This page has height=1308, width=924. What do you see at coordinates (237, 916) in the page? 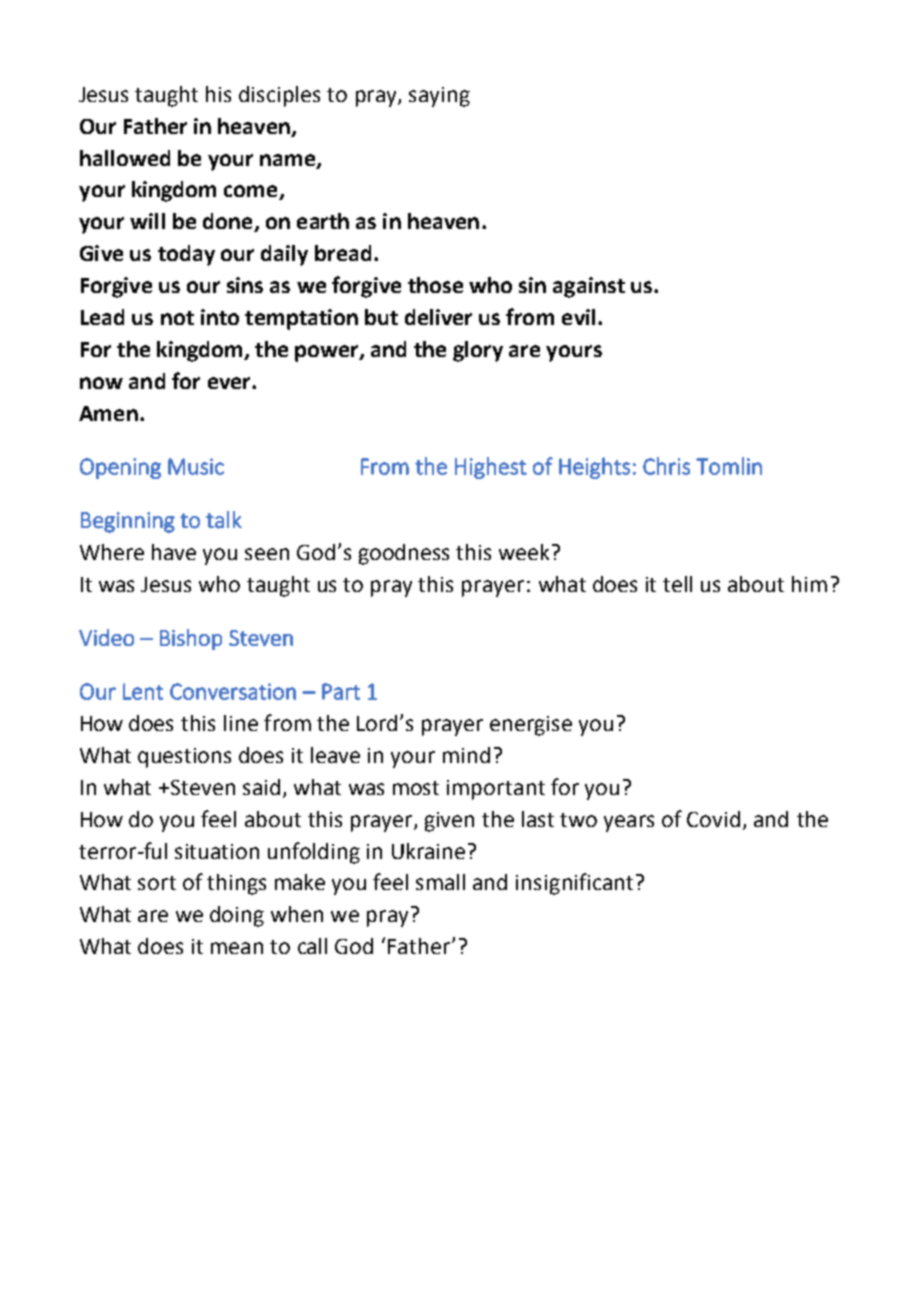
I see `doing` at bounding box center [237, 916].
